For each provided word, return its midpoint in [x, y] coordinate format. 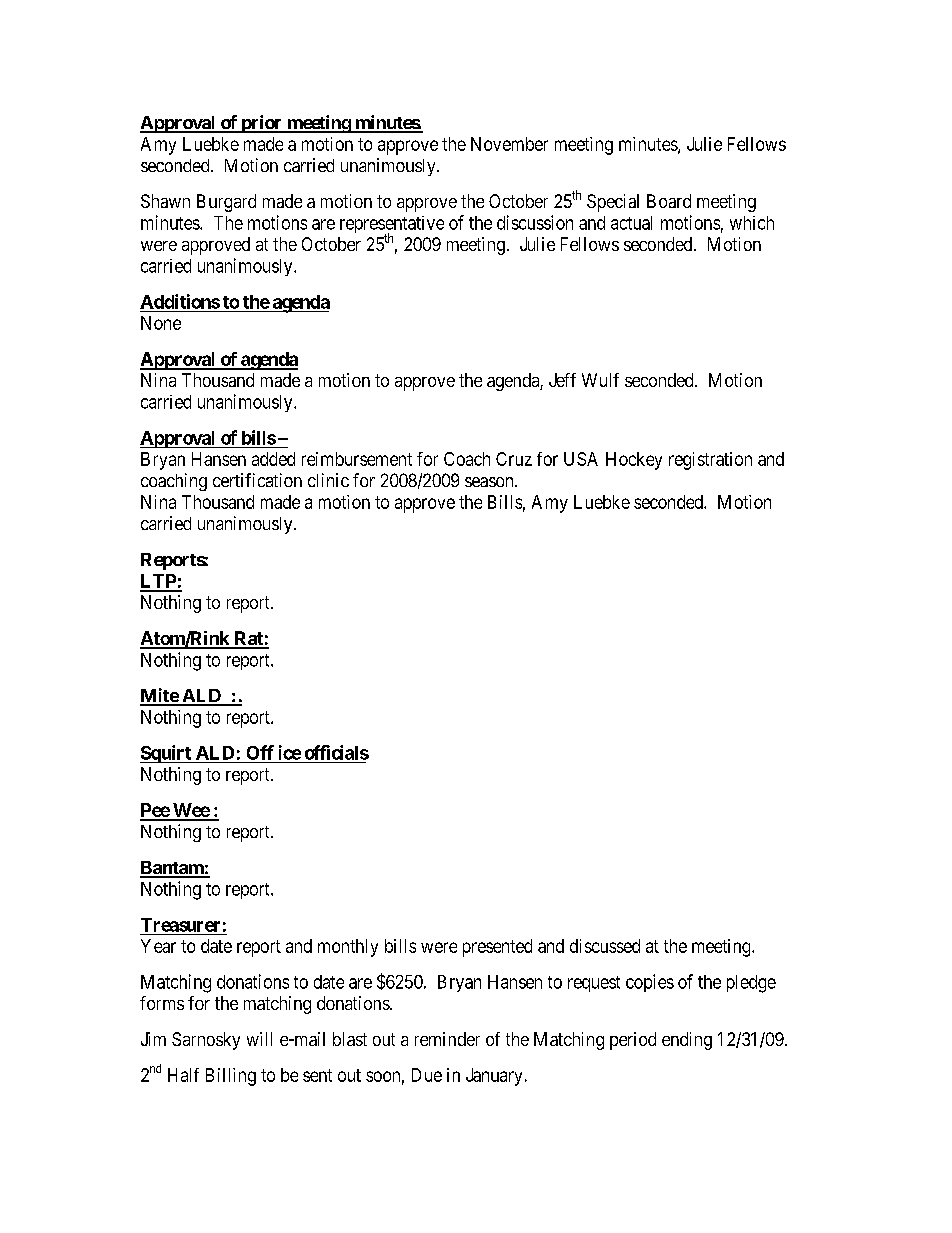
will [259, 1039]
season [490, 482]
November [509, 144]
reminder [447, 1039]
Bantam [172, 869]
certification [257, 480]
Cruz [514, 459]
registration [710, 461]
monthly [348, 948]
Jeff [562, 380]
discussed [605, 946]
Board [669, 201]
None [161, 323]
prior [261, 124]
